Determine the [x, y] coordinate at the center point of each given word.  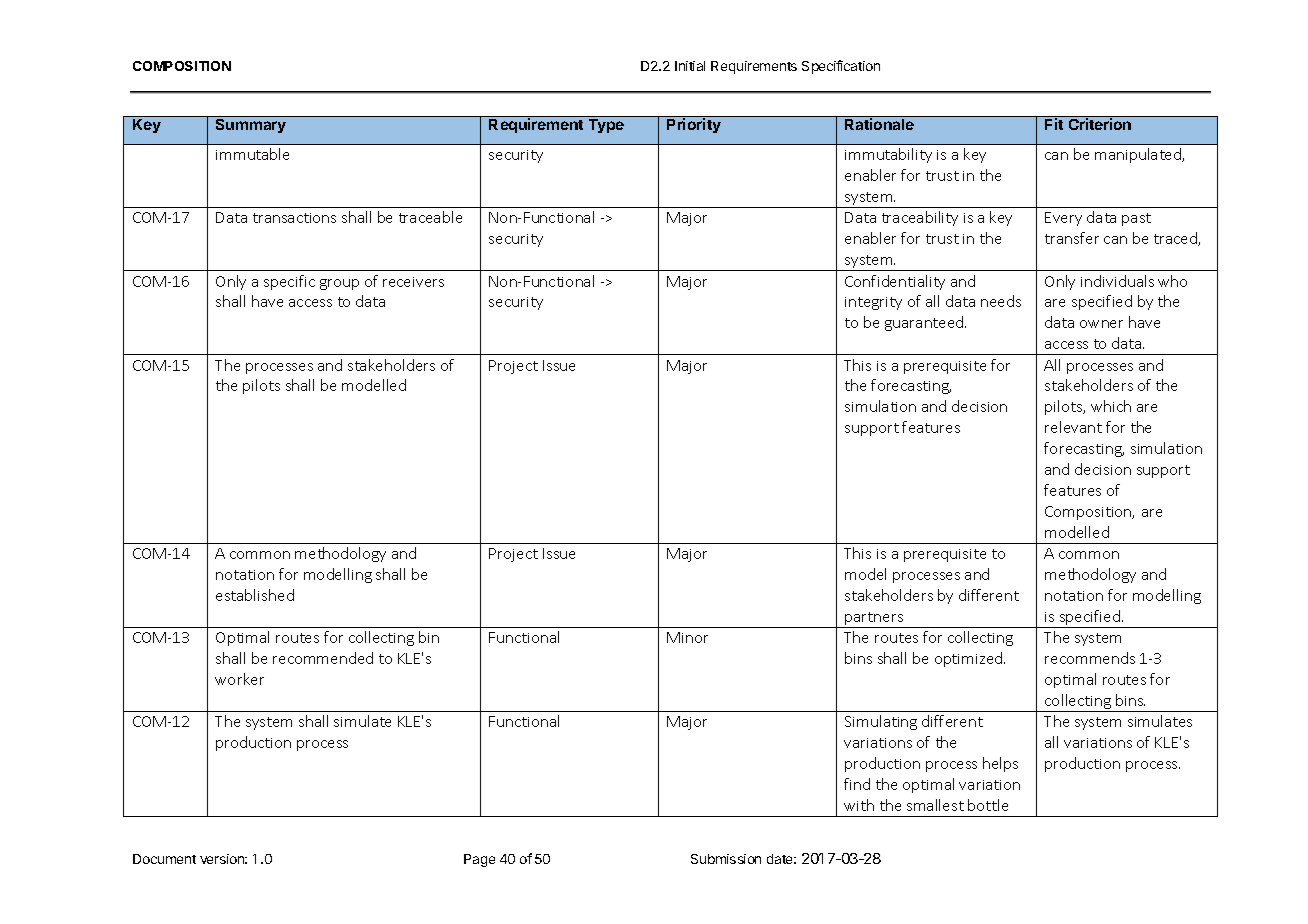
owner [1101, 324]
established [255, 595]
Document [164, 859]
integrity [873, 303]
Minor [687, 637]
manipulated [1139, 155]
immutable [252, 154]
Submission [726, 859]
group [339, 284]
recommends [1090, 658]
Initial [690, 66]
